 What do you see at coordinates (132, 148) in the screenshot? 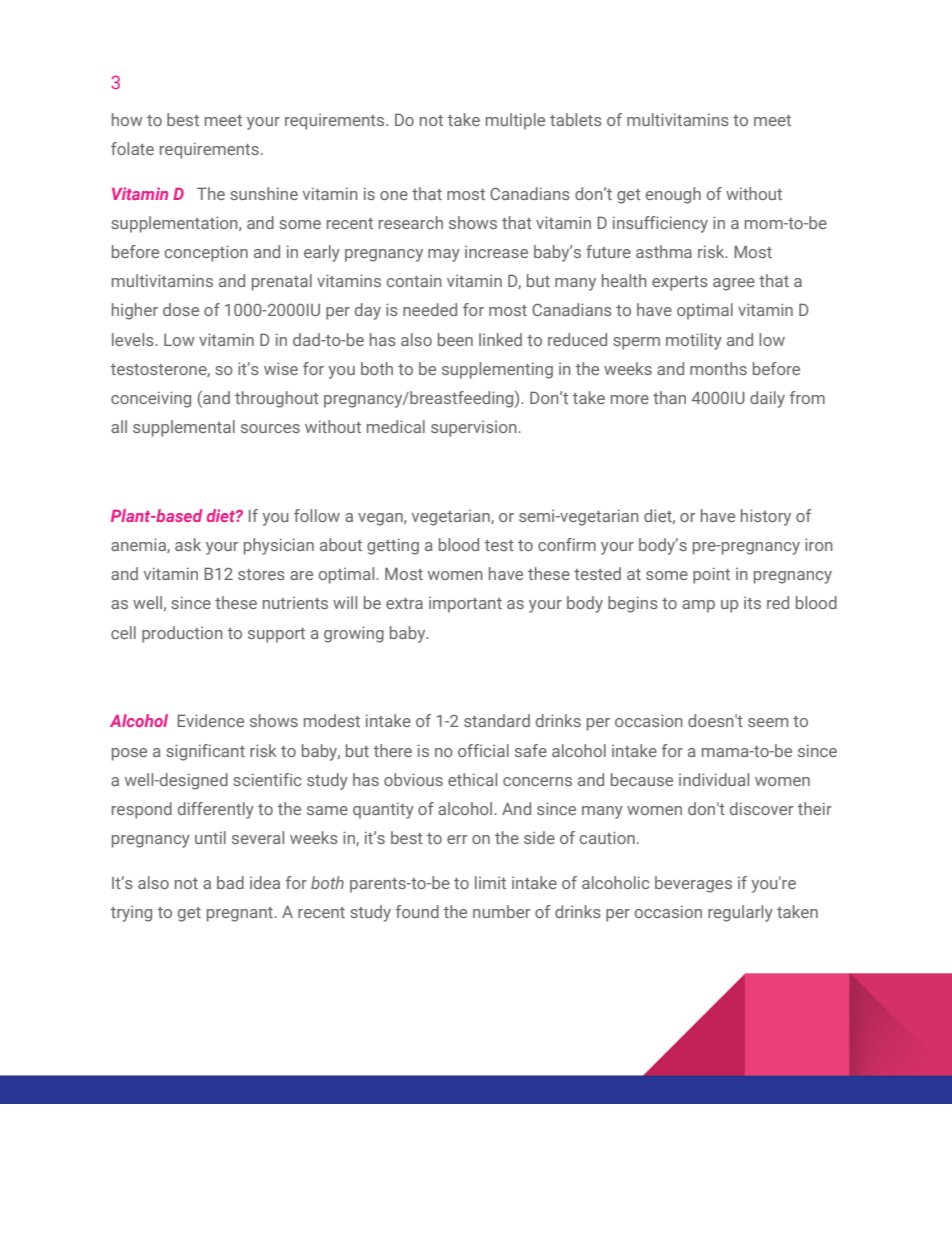
I see `folate` at bounding box center [132, 148].
